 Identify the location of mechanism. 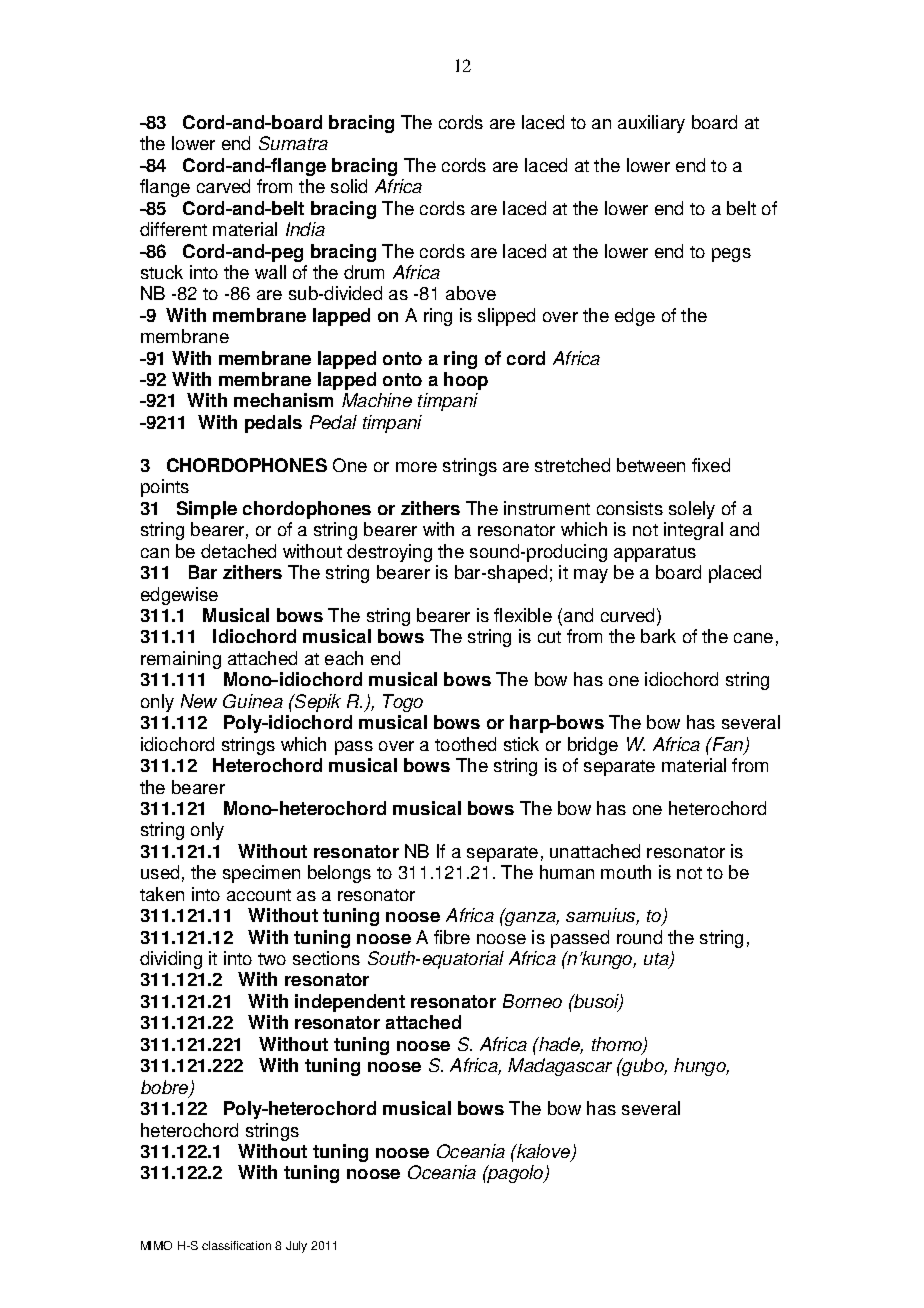
(283, 400).
